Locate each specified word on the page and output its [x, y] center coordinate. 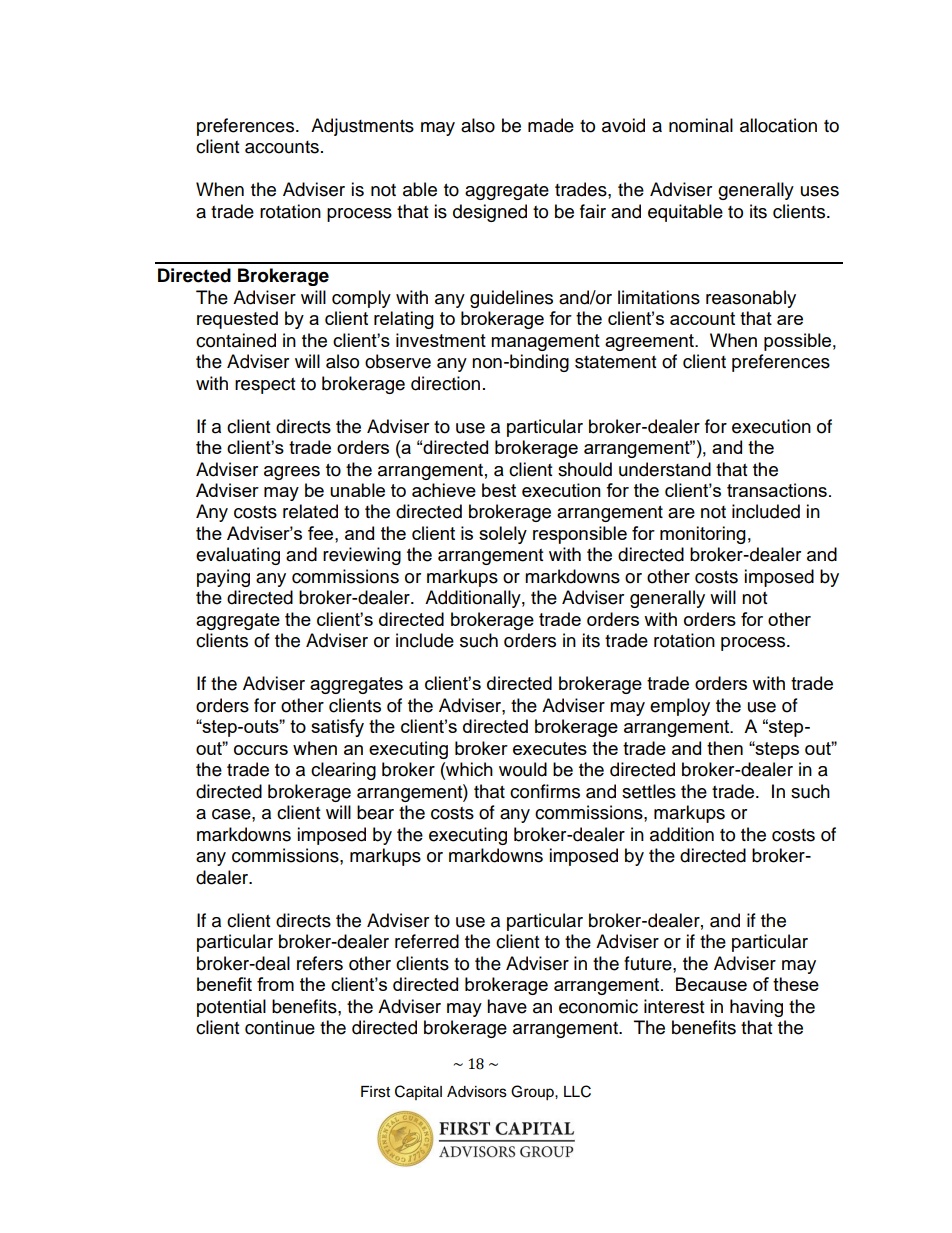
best [499, 490]
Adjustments [362, 127]
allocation [778, 125]
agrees [292, 473]
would [523, 769]
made [551, 125]
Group [533, 1093]
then [725, 748]
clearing [343, 771]
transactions [777, 490]
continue [280, 1027]
